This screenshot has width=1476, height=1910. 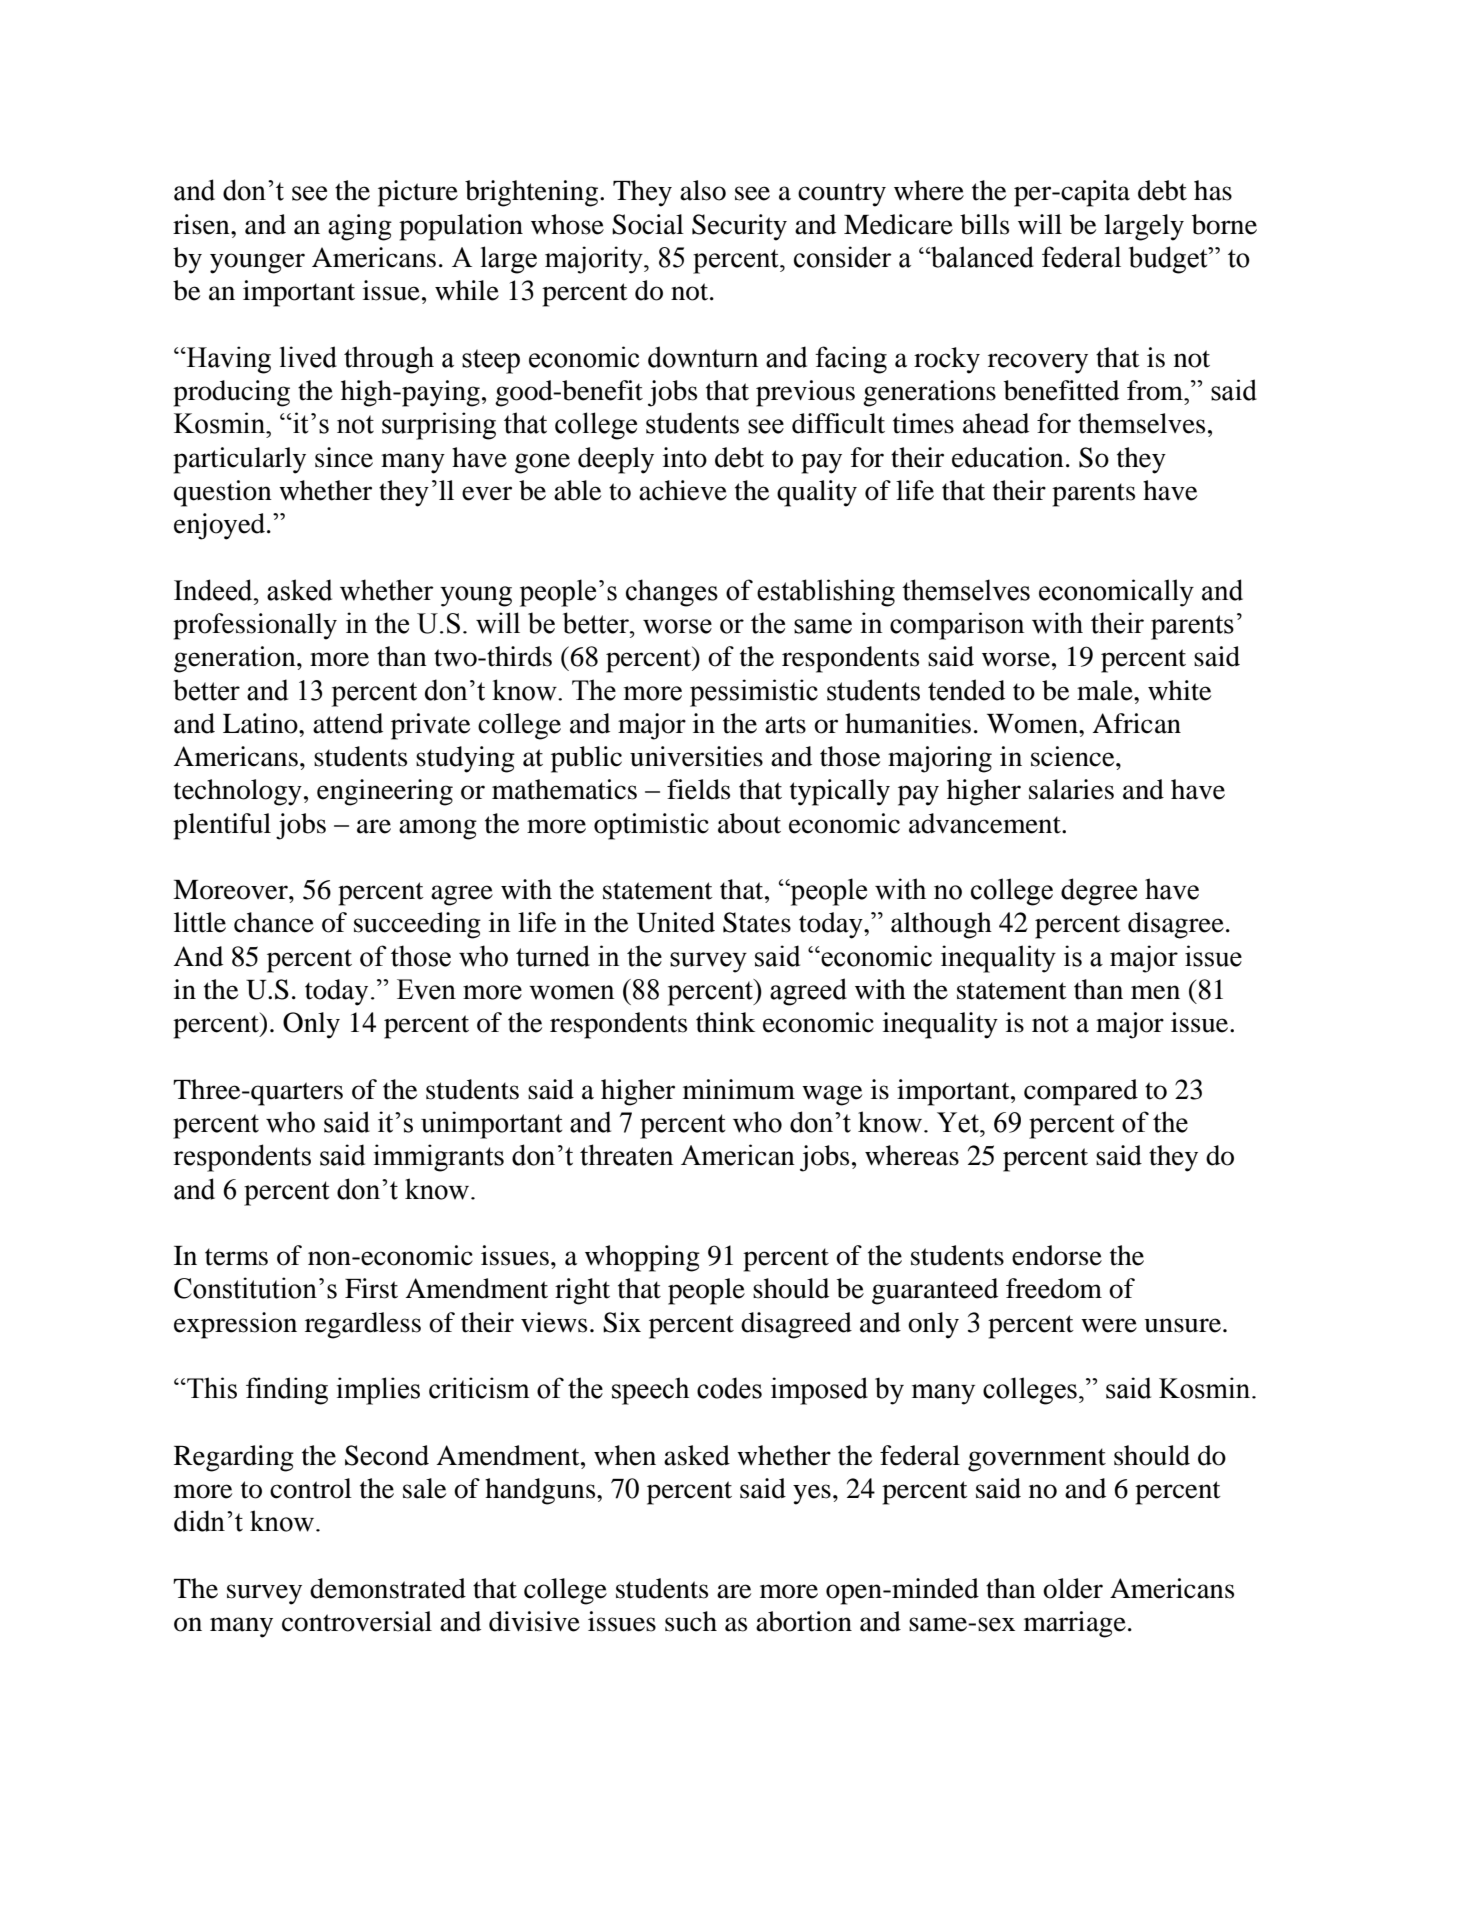 I want to click on male, so click(x=1106, y=690).
